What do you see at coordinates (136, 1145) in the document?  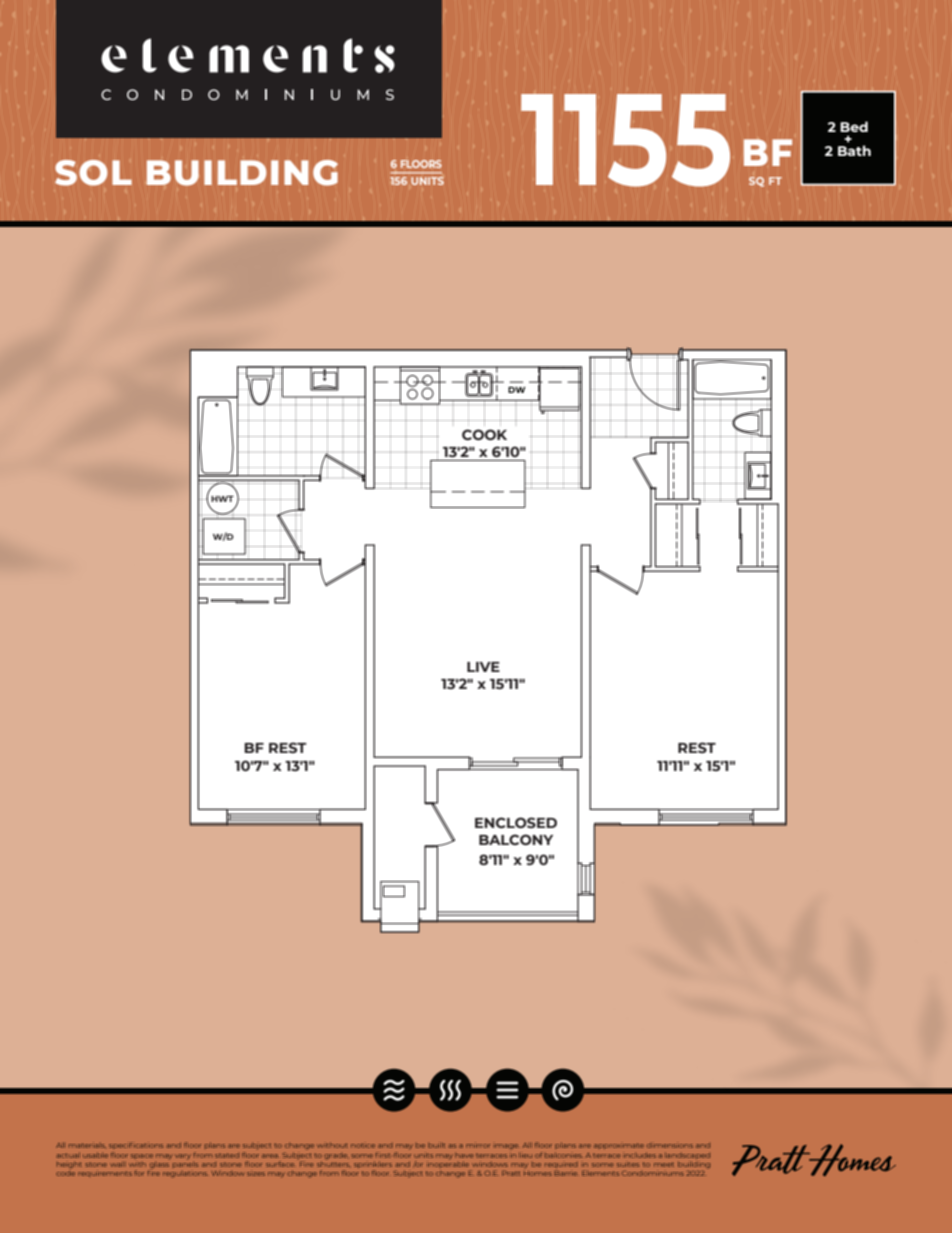 I see `specifications` at bounding box center [136, 1145].
